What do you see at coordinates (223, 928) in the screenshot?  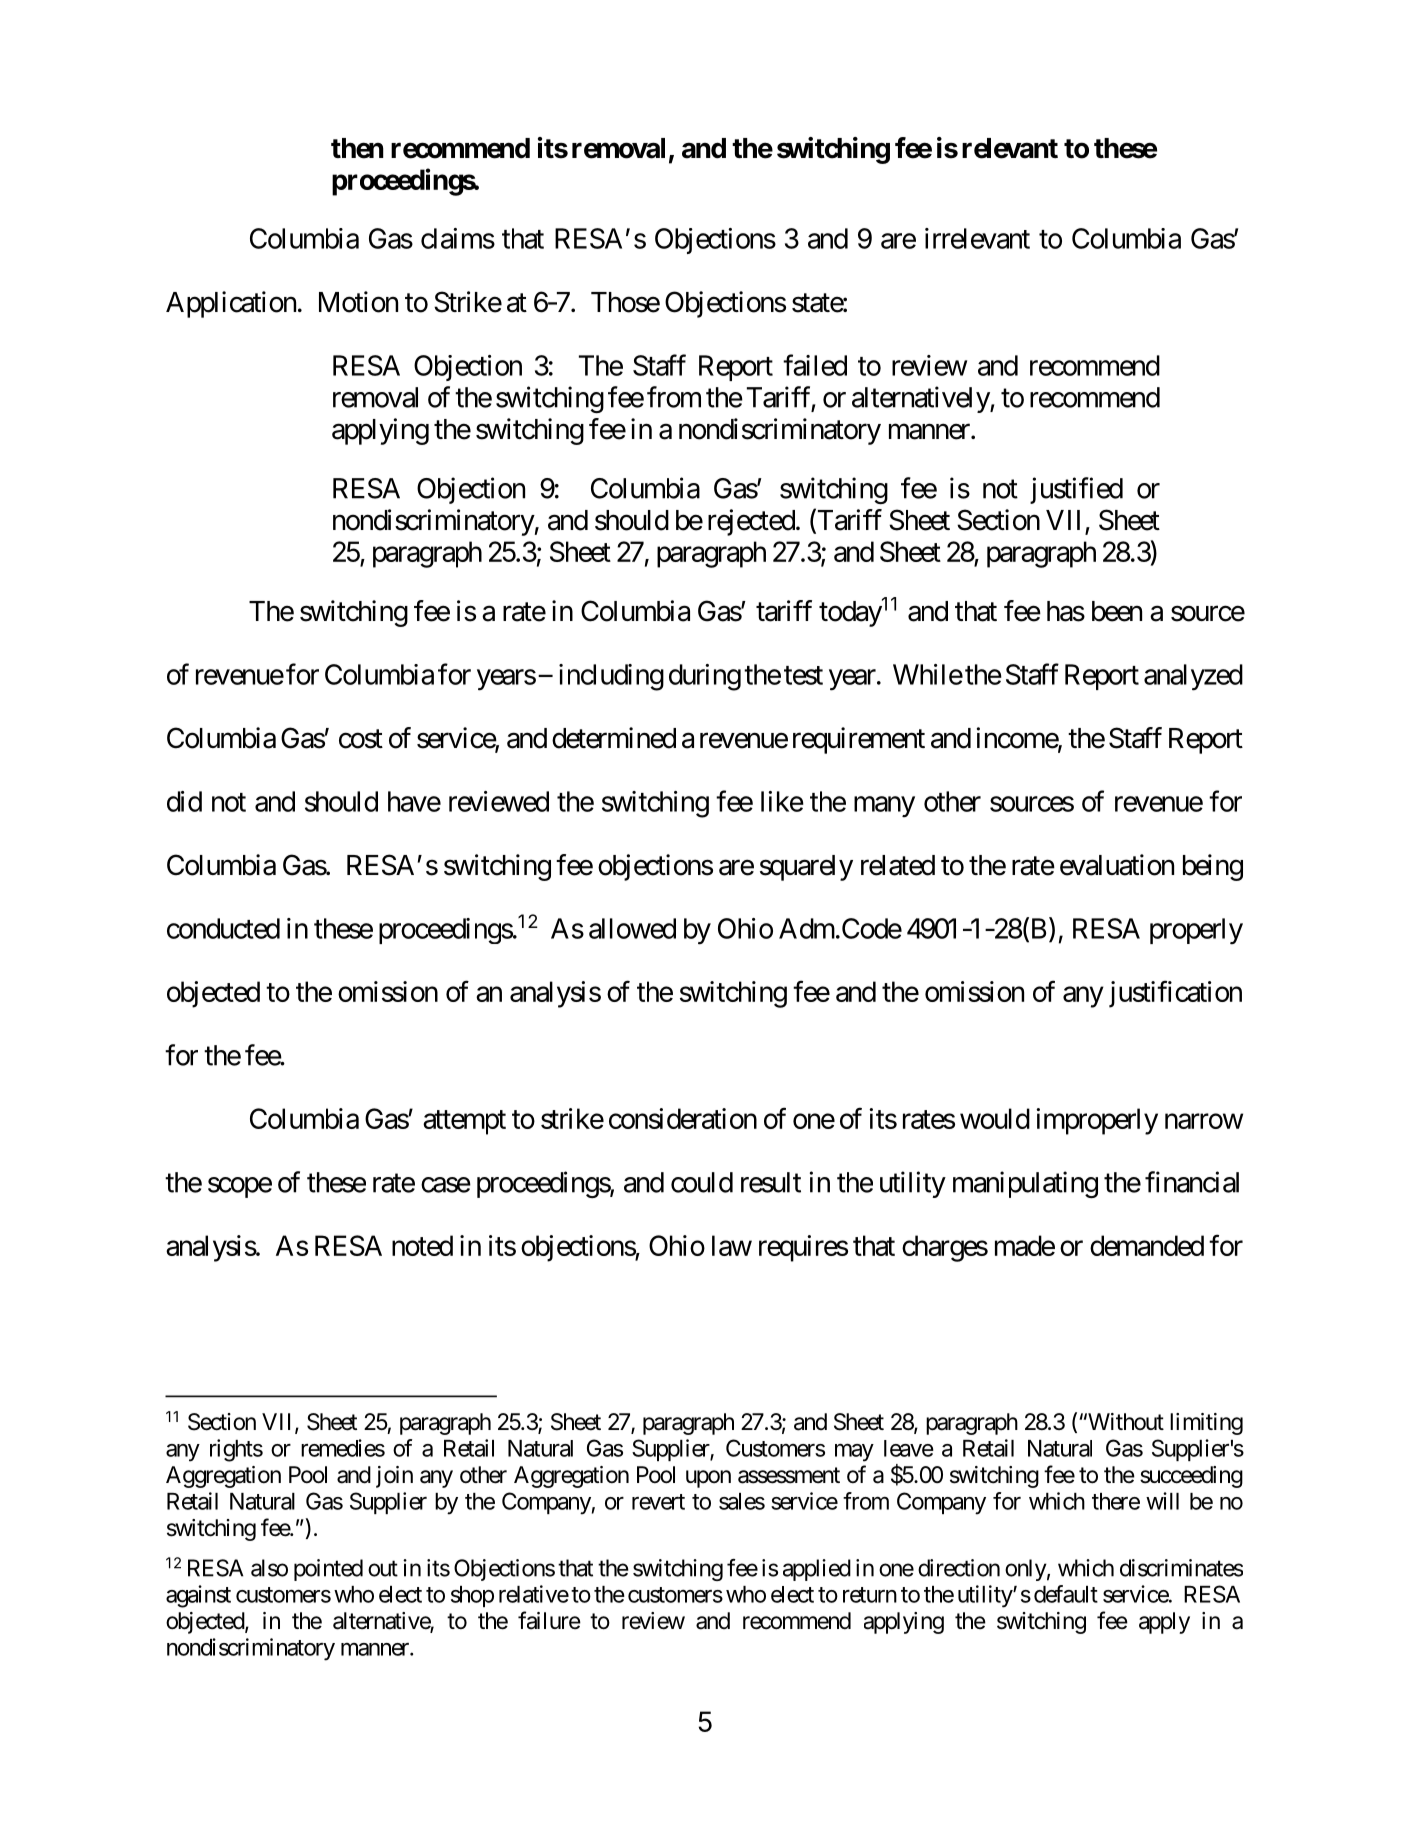 I see `conducted` at bounding box center [223, 928].
